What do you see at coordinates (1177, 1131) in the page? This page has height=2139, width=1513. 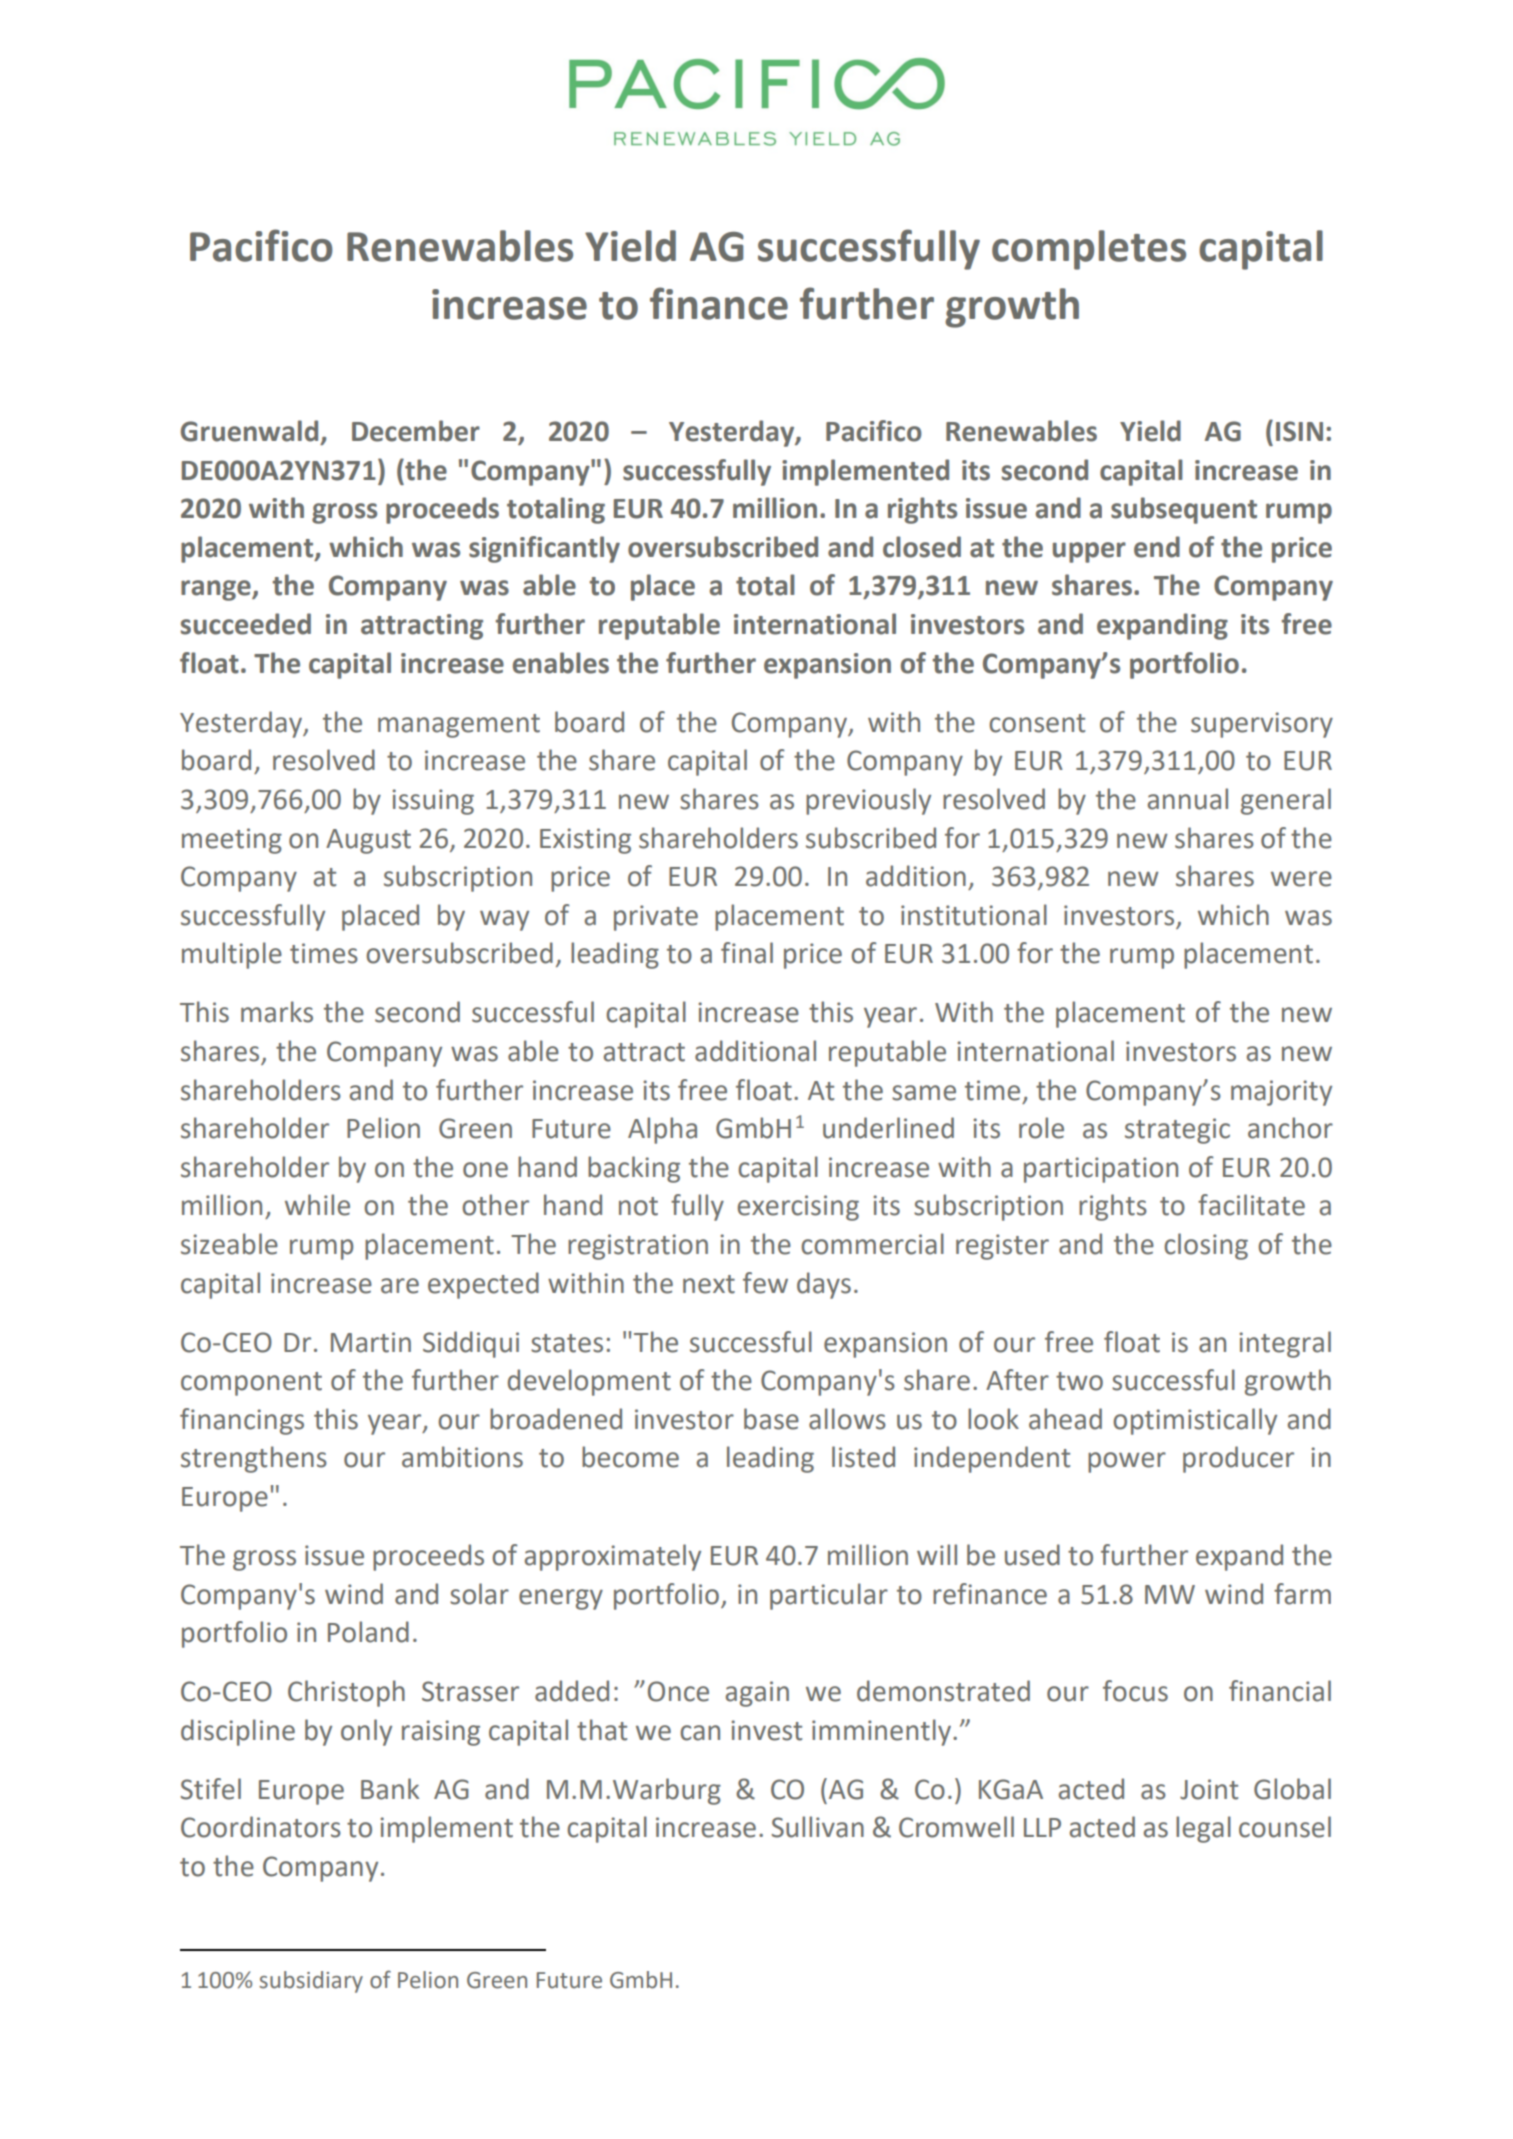 I see `strategic` at bounding box center [1177, 1131].
